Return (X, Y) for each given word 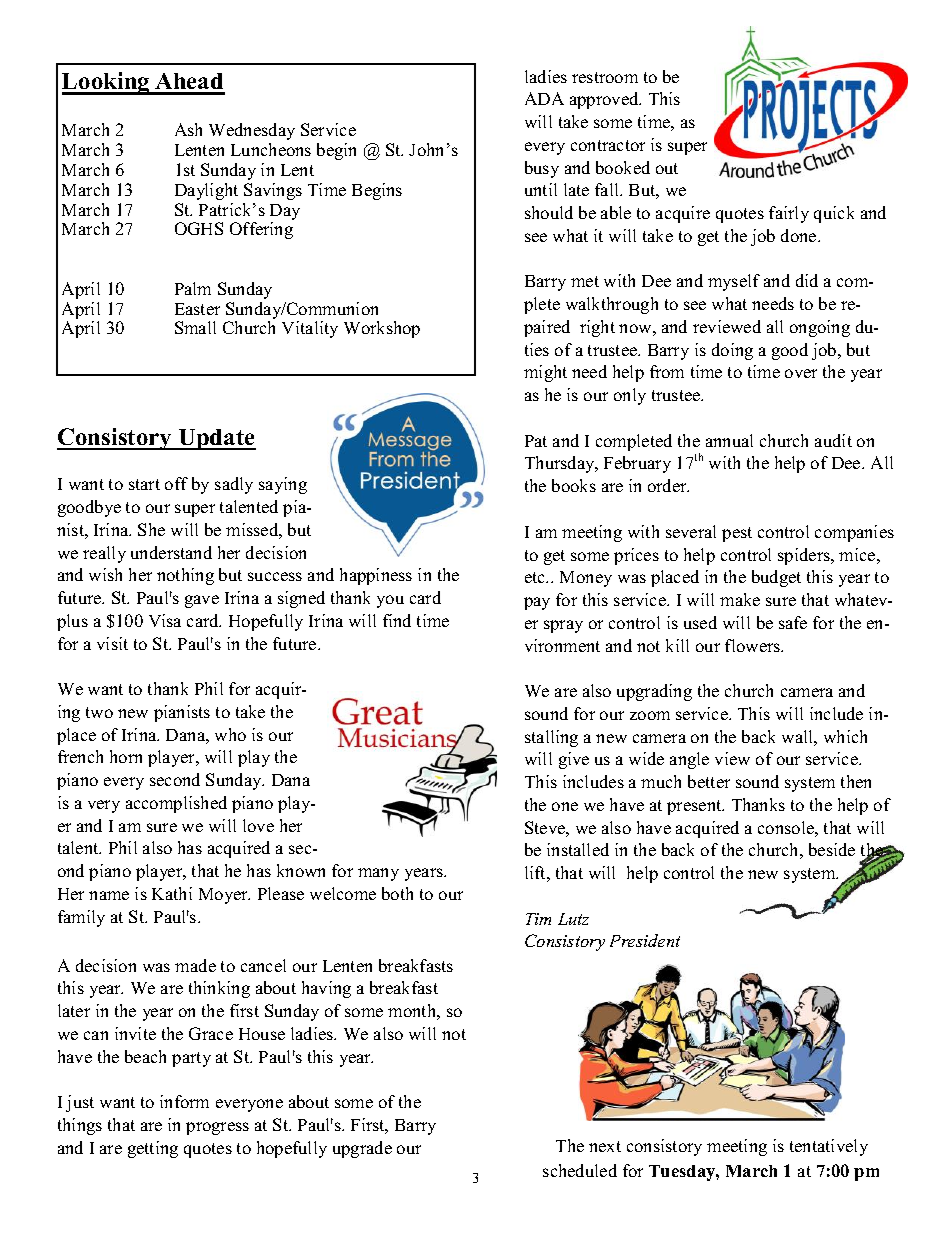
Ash (188, 129)
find (397, 620)
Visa (165, 620)
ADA (544, 98)
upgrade (362, 1149)
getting (153, 1149)
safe (793, 622)
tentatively (829, 1147)
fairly (789, 214)
